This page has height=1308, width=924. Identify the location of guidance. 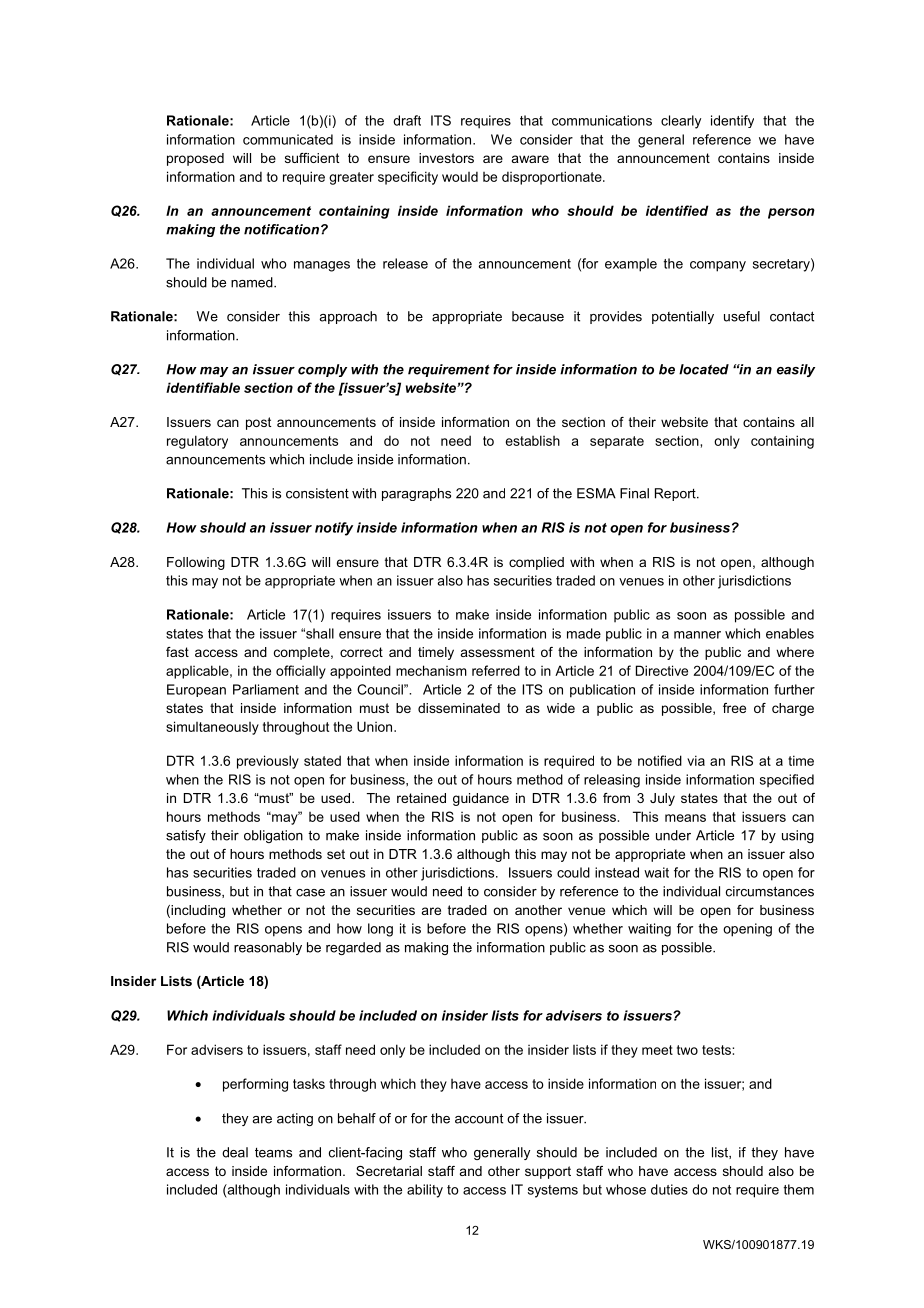
(481, 799).
